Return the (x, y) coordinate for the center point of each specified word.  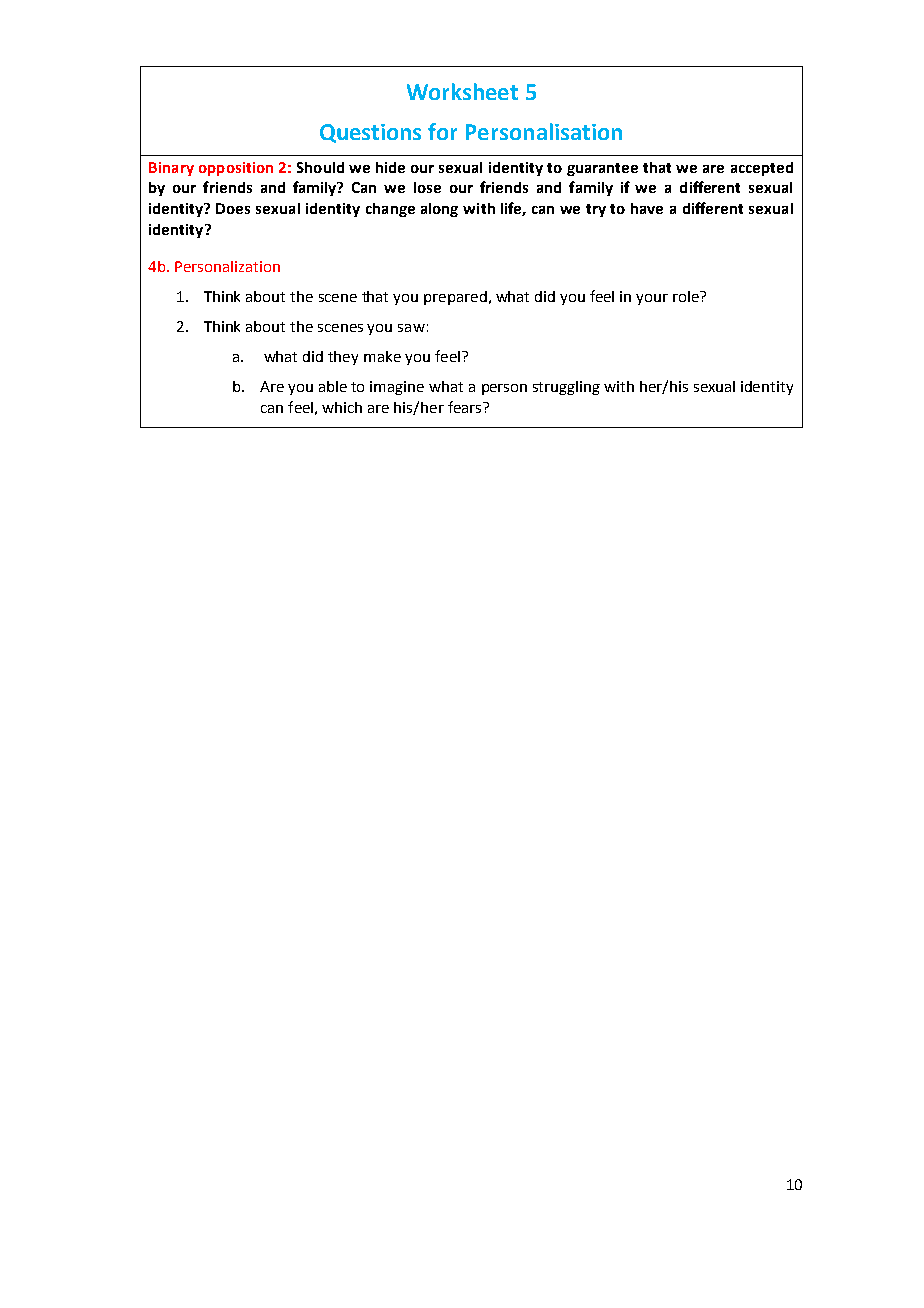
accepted (762, 169)
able (333, 386)
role (687, 296)
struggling (566, 388)
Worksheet (462, 91)
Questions (370, 133)
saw (411, 328)
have (647, 208)
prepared (455, 298)
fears (466, 407)
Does (233, 208)
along (439, 210)
